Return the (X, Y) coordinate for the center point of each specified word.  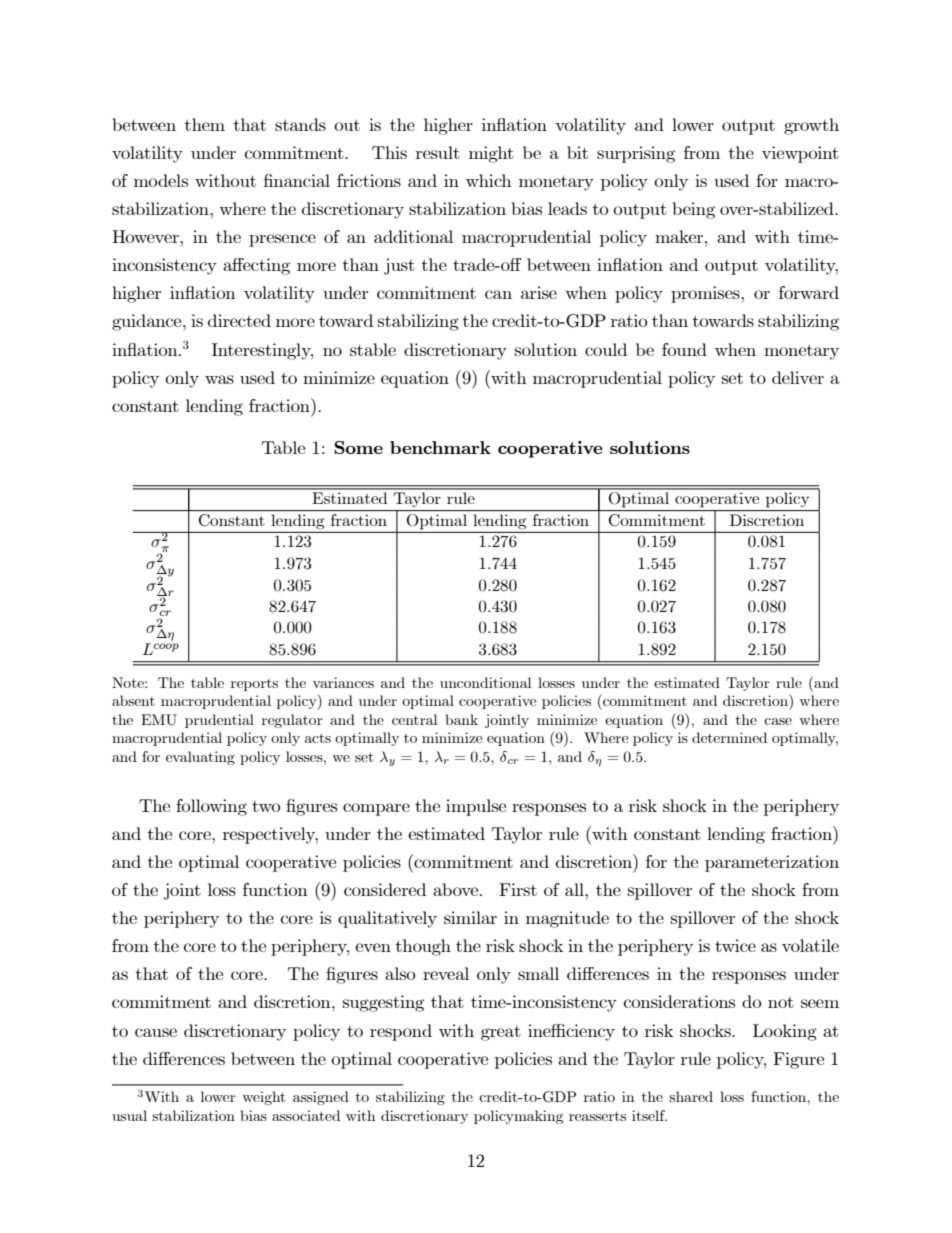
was (219, 379)
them (205, 124)
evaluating (200, 758)
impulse (476, 807)
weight (263, 1098)
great (501, 1033)
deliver (798, 377)
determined (729, 737)
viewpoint (800, 154)
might (491, 154)
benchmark (440, 447)
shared (691, 1096)
